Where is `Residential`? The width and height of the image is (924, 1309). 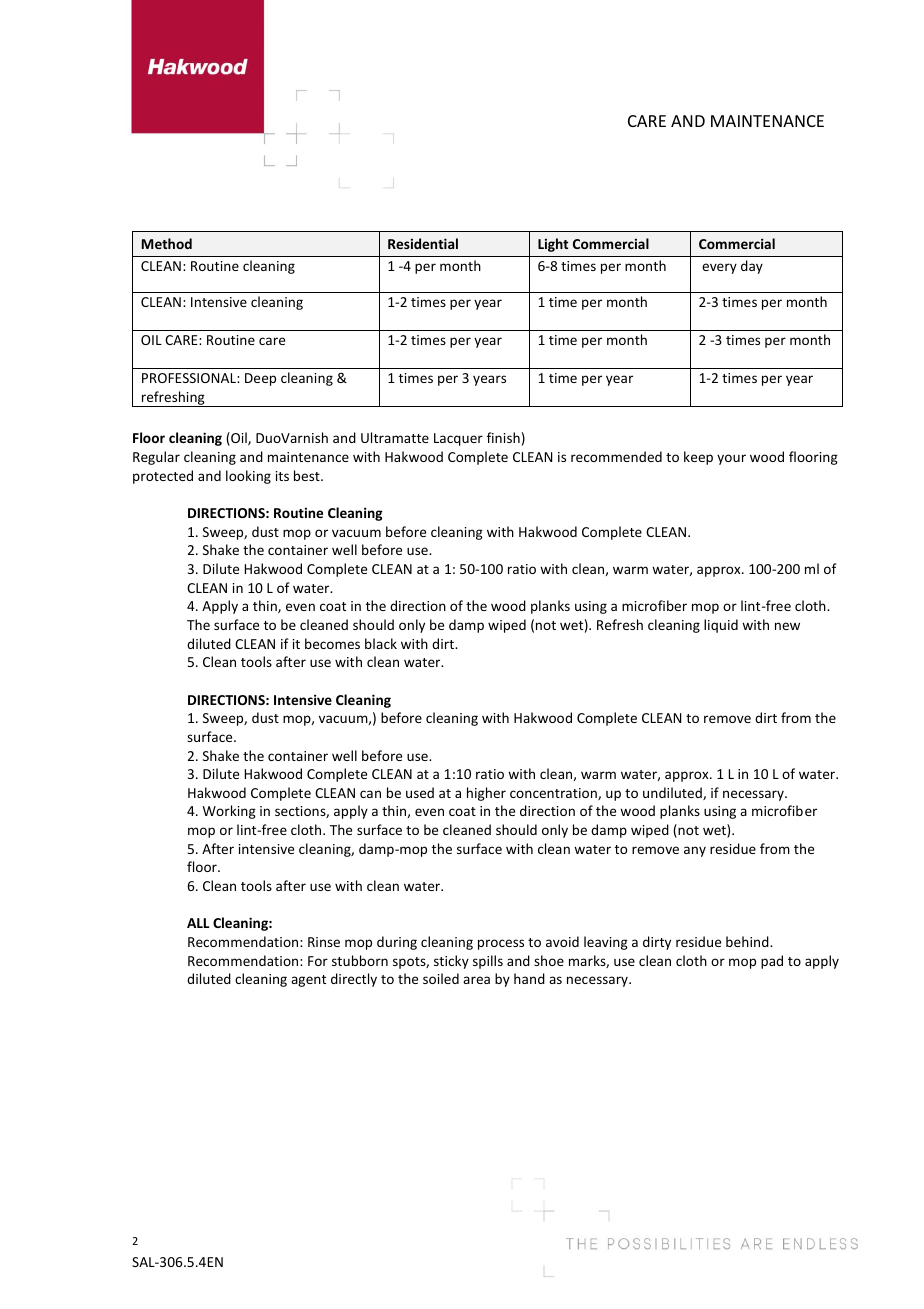 Residential is located at coordinates (423, 243).
